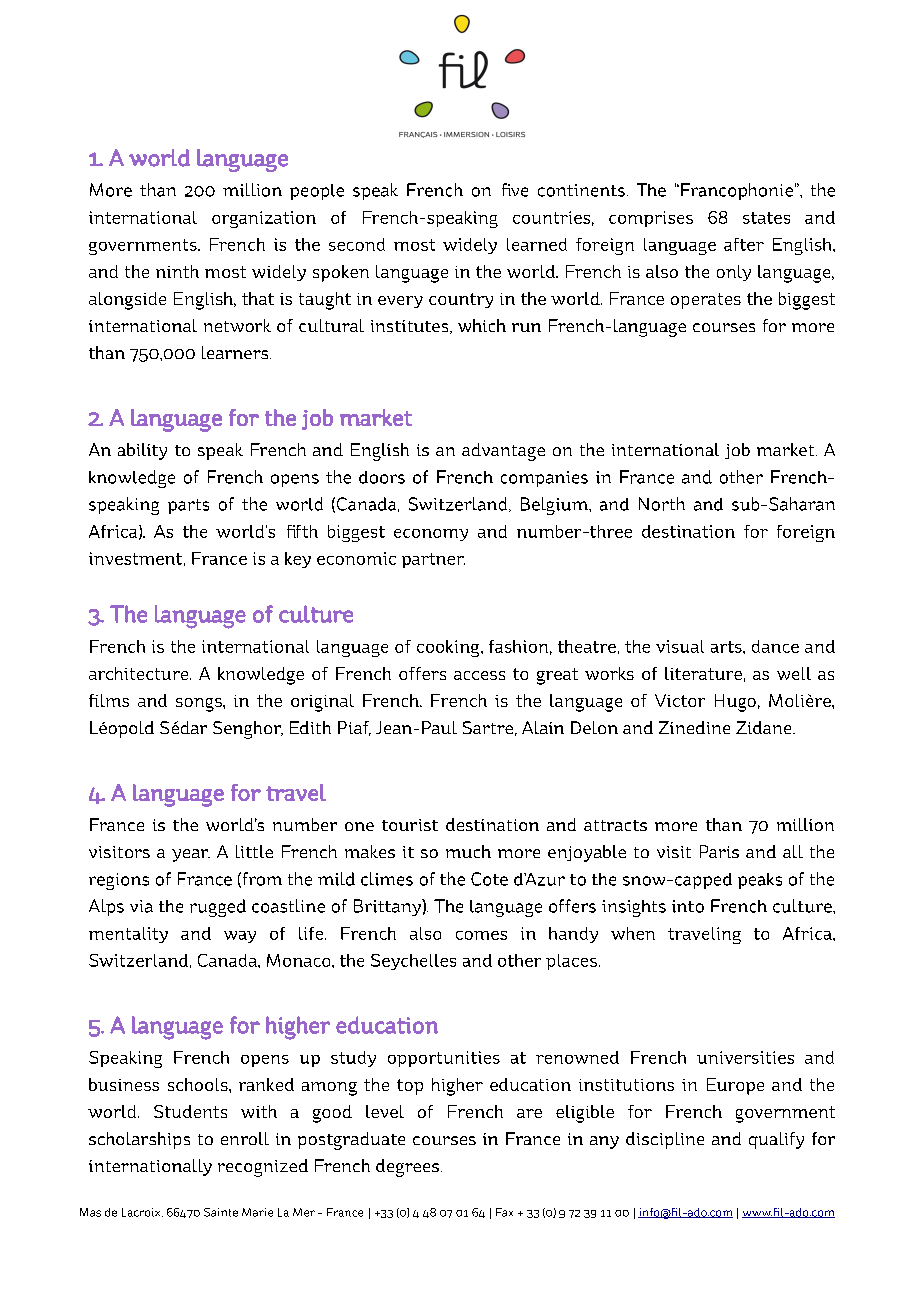 This document has width=924, height=1308. What do you see at coordinates (744, 244) in the document?
I see `after` at bounding box center [744, 244].
